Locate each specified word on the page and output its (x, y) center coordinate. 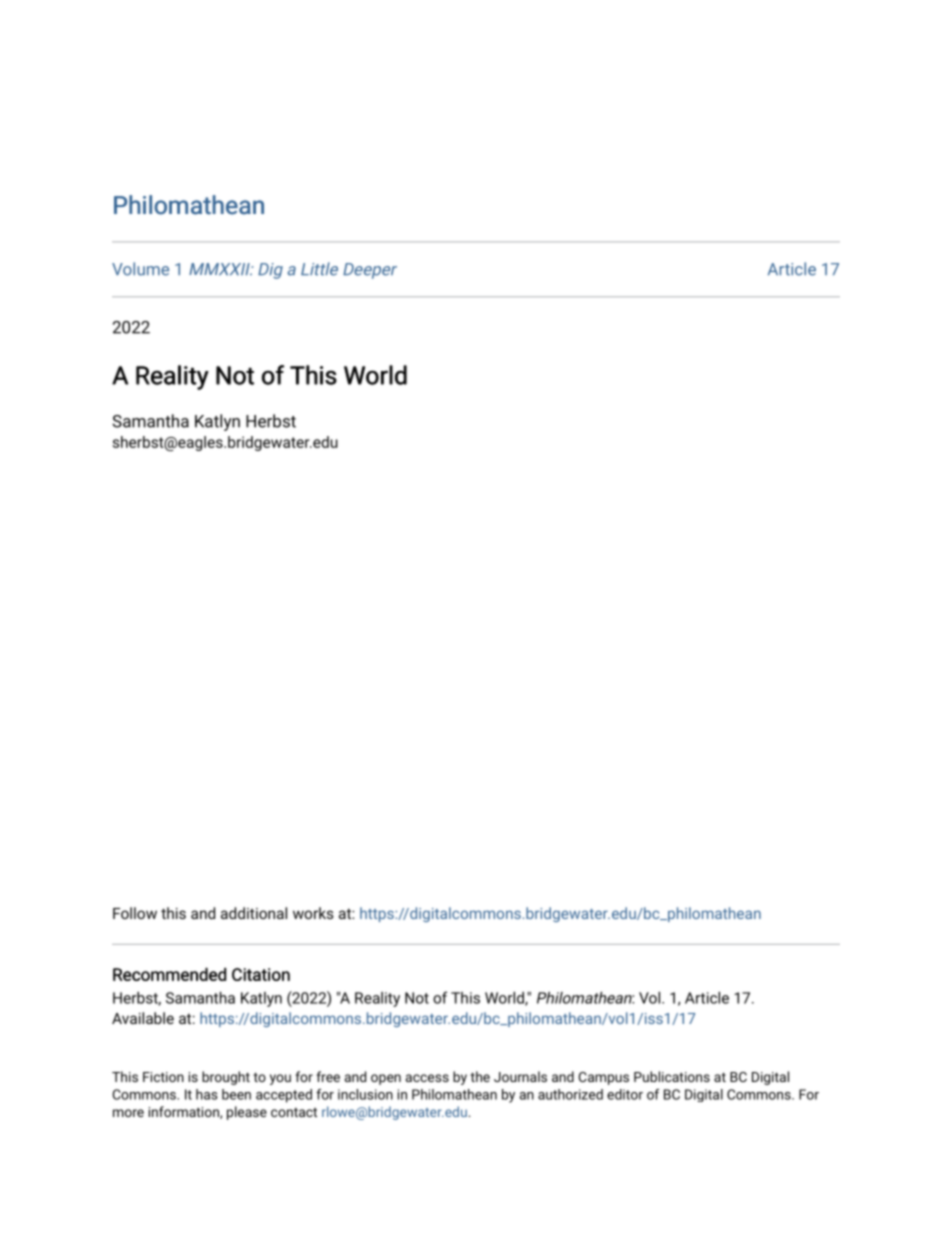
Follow (135, 913)
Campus (604, 1078)
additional (254, 913)
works (313, 913)
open (386, 1079)
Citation (261, 974)
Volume (140, 269)
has (207, 1094)
